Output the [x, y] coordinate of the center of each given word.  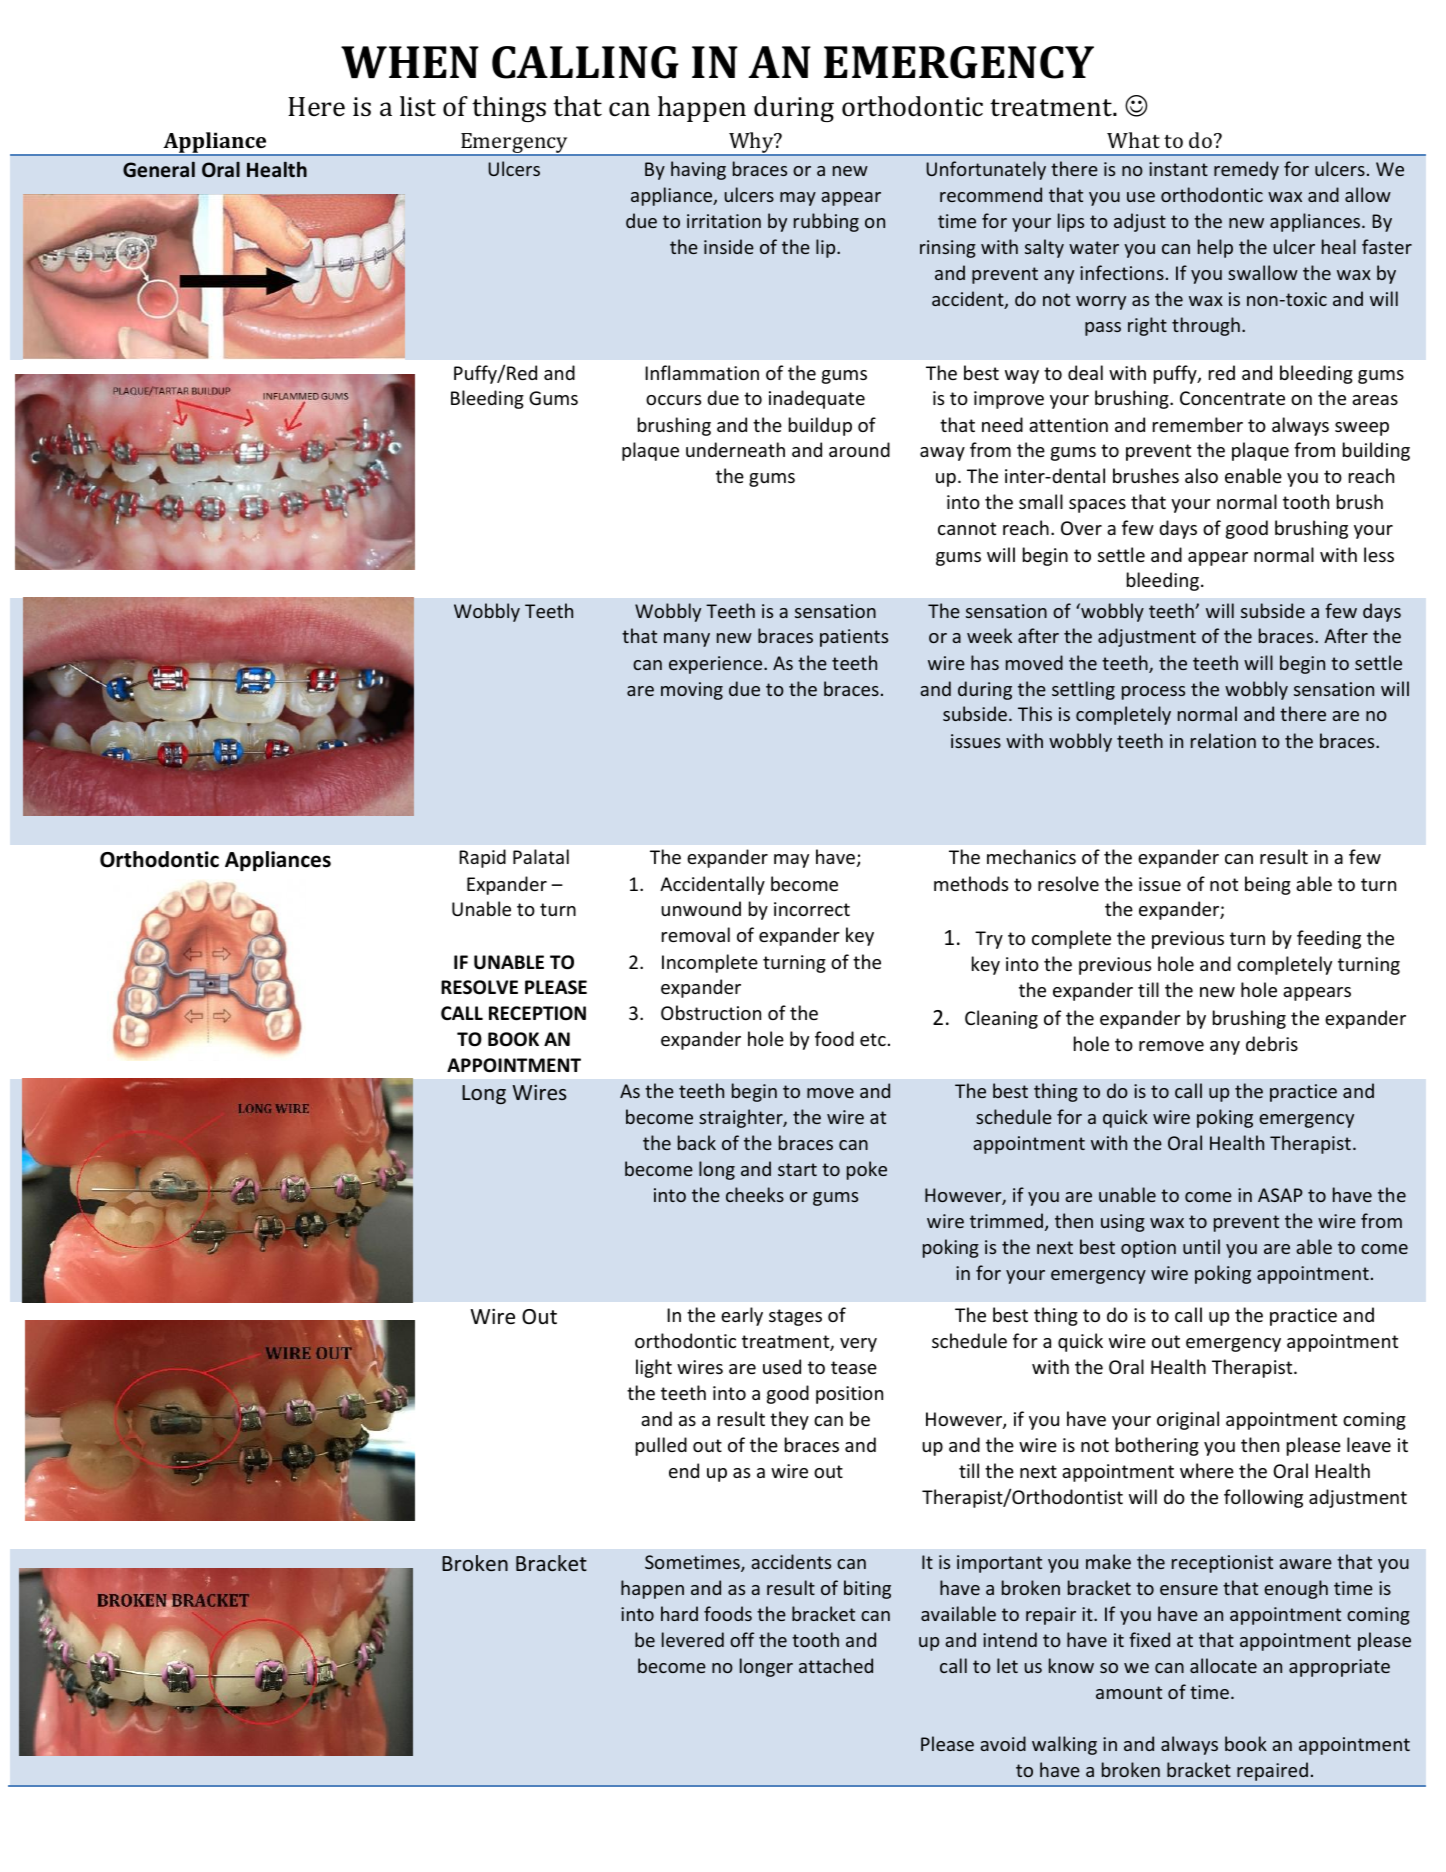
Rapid [482, 858]
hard [679, 1613]
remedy [1246, 170]
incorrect [812, 909]
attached [836, 1665]
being [1268, 885]
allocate [1223, 1665]
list [418, 106]
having [698, 170]
